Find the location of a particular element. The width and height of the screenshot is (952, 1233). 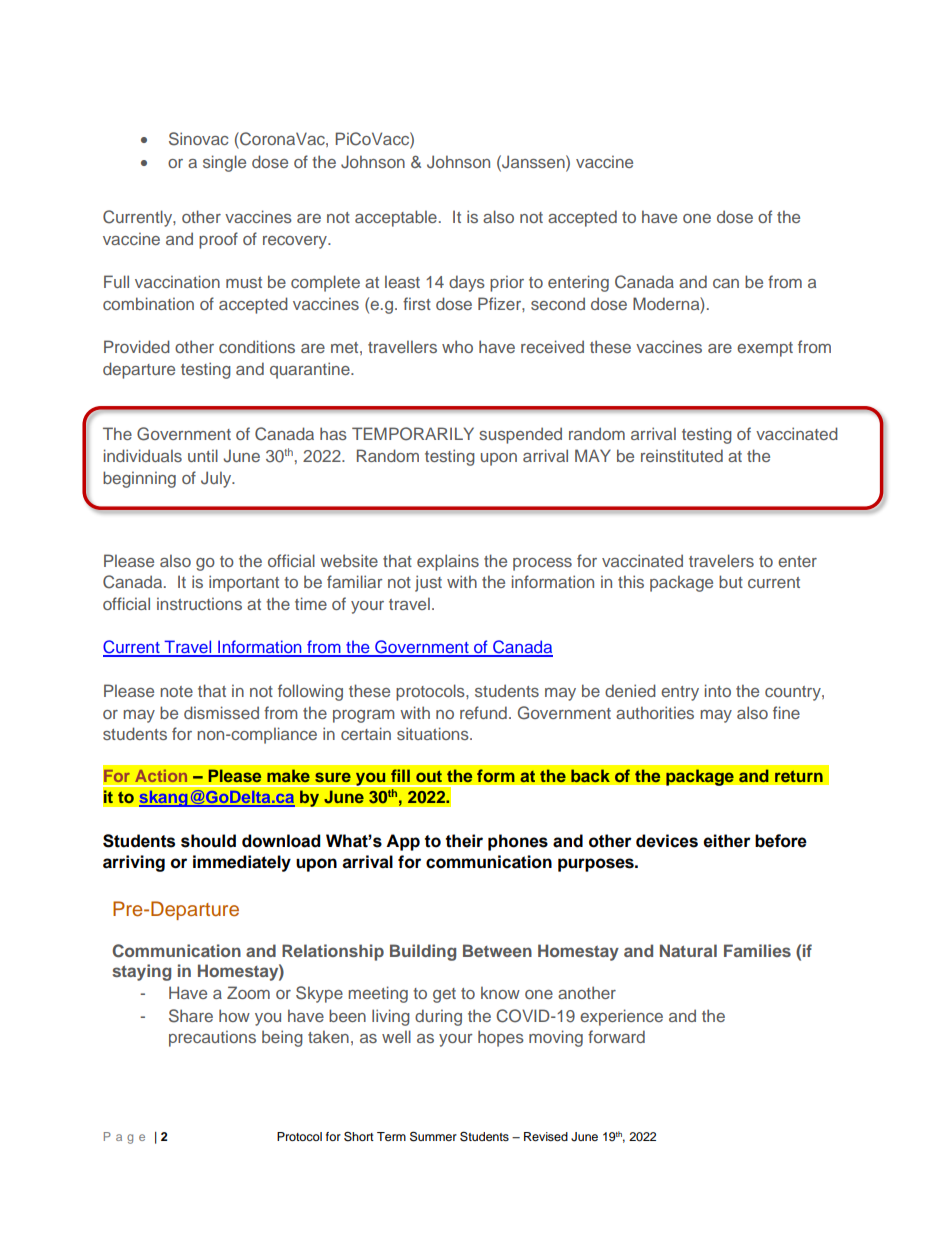

into is located at coordinates (718, 690).
